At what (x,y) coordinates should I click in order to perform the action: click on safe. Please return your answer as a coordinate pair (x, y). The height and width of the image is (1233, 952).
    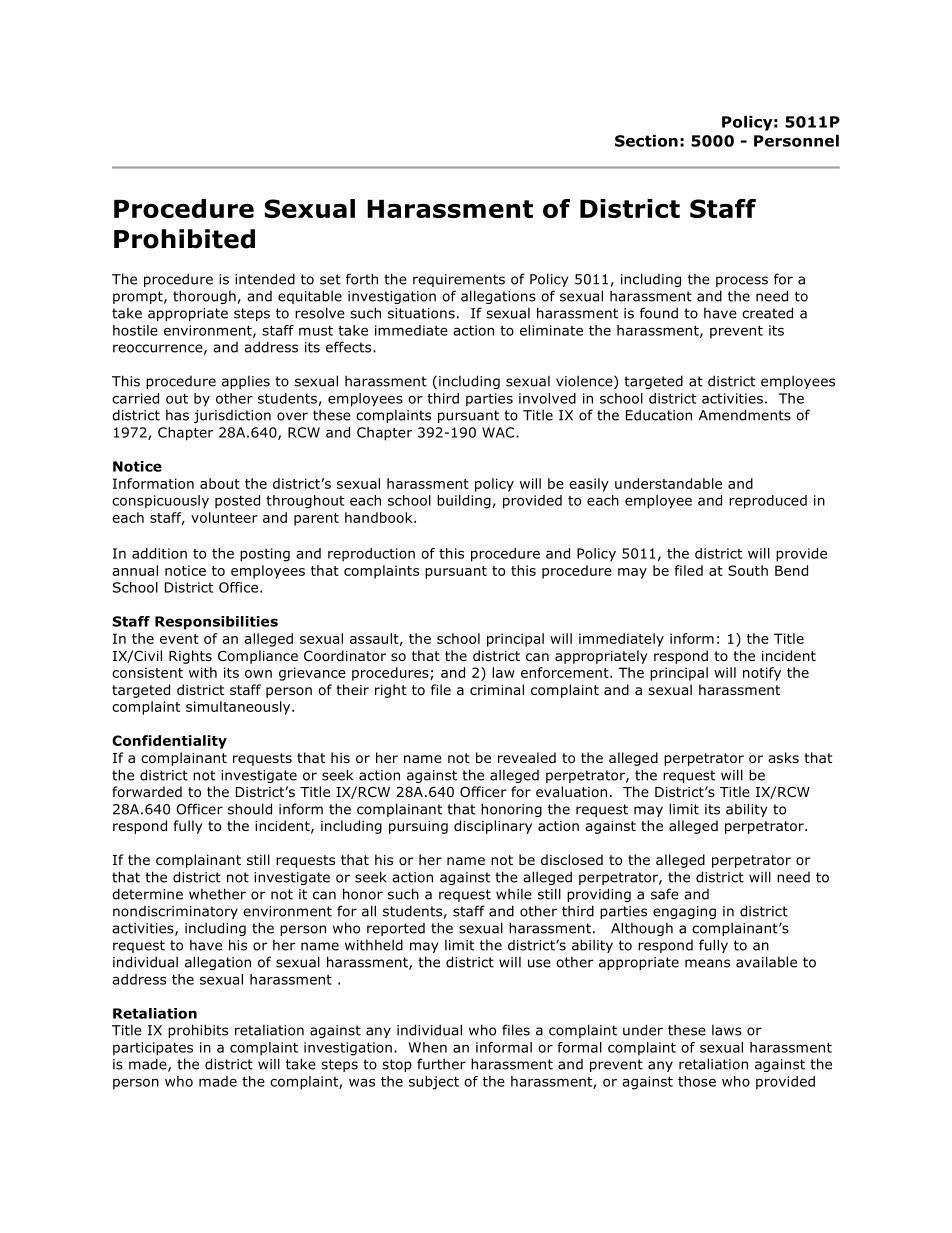
    Looking at the image, I should click on (665, 894).
